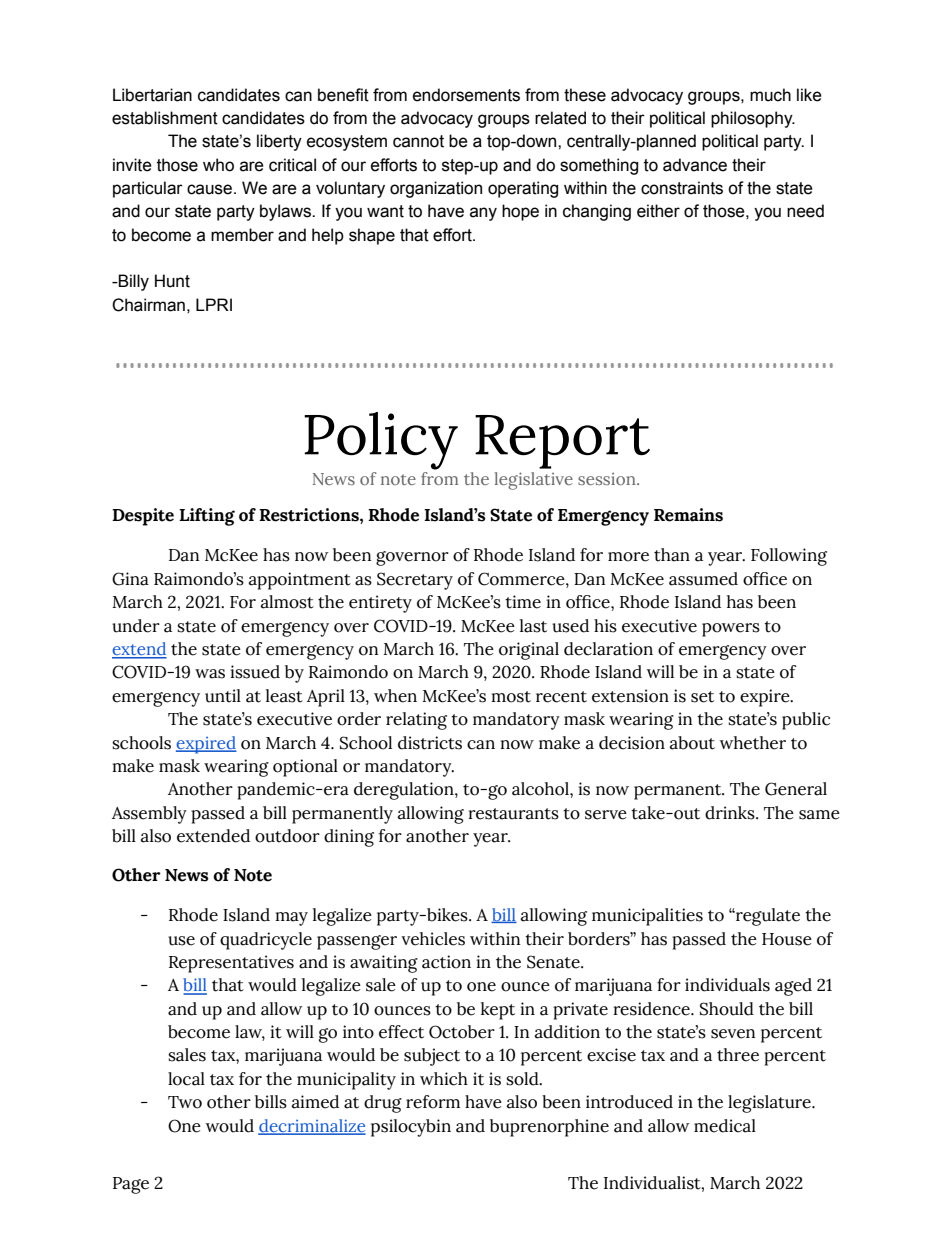  Describe the element at coordinates (291, 919) in the screenshot. I see `may` at that location.
